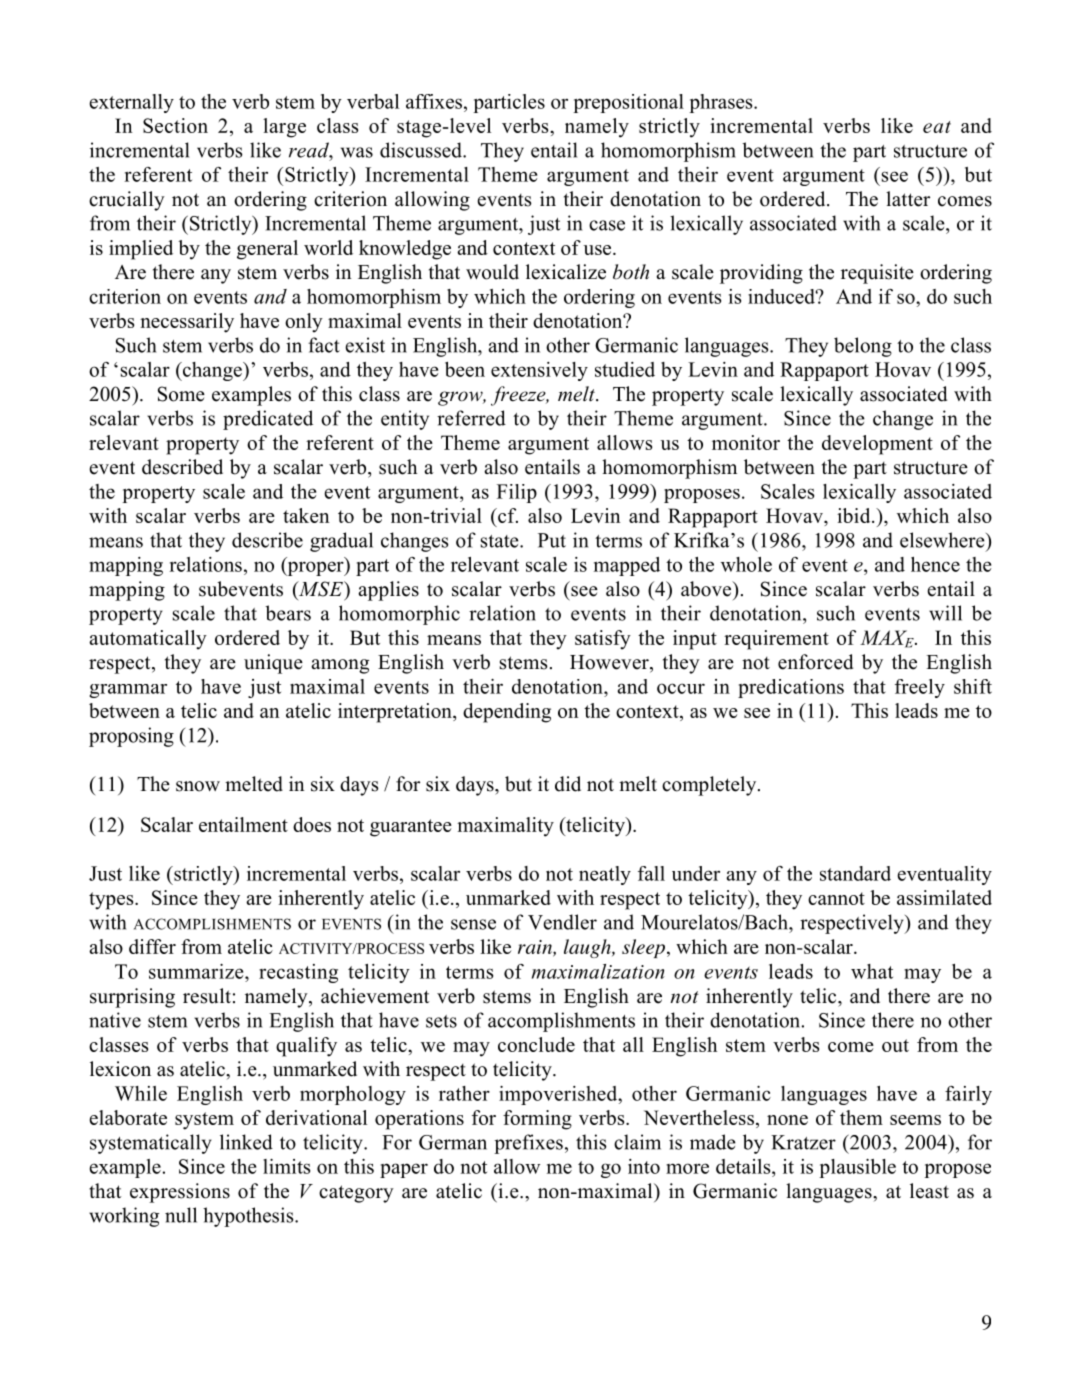  Describe the element at coordinates (815, 662) in the image. I see `enforced` at that location.
